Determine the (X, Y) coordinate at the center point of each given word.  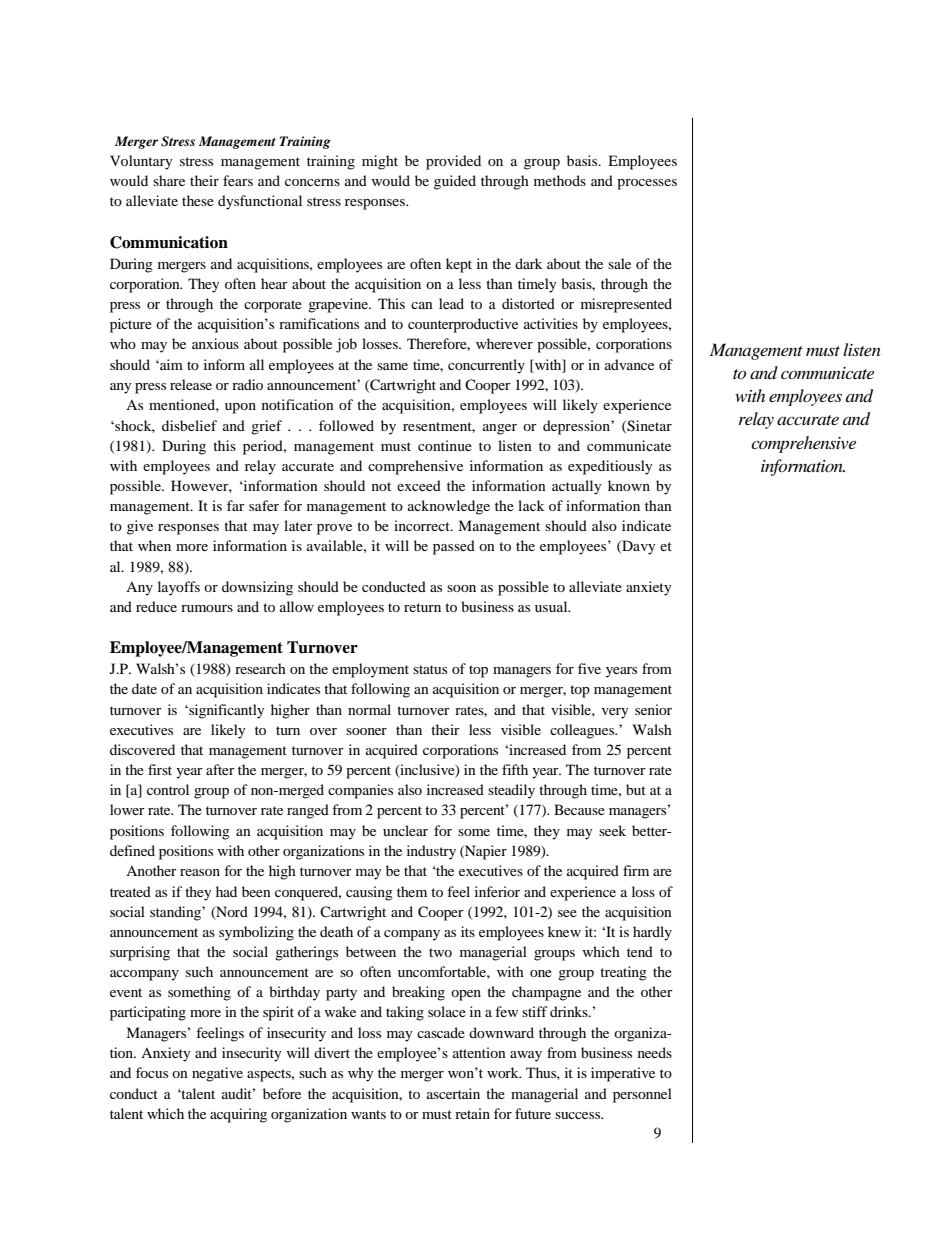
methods (560, 180)
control (168, 789)
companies (360, 791)
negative (217, 1074)
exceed (419, 485)
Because (579, 809)
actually (577, 487)
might (380, 162)
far (236, 505)
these (198, 200)
